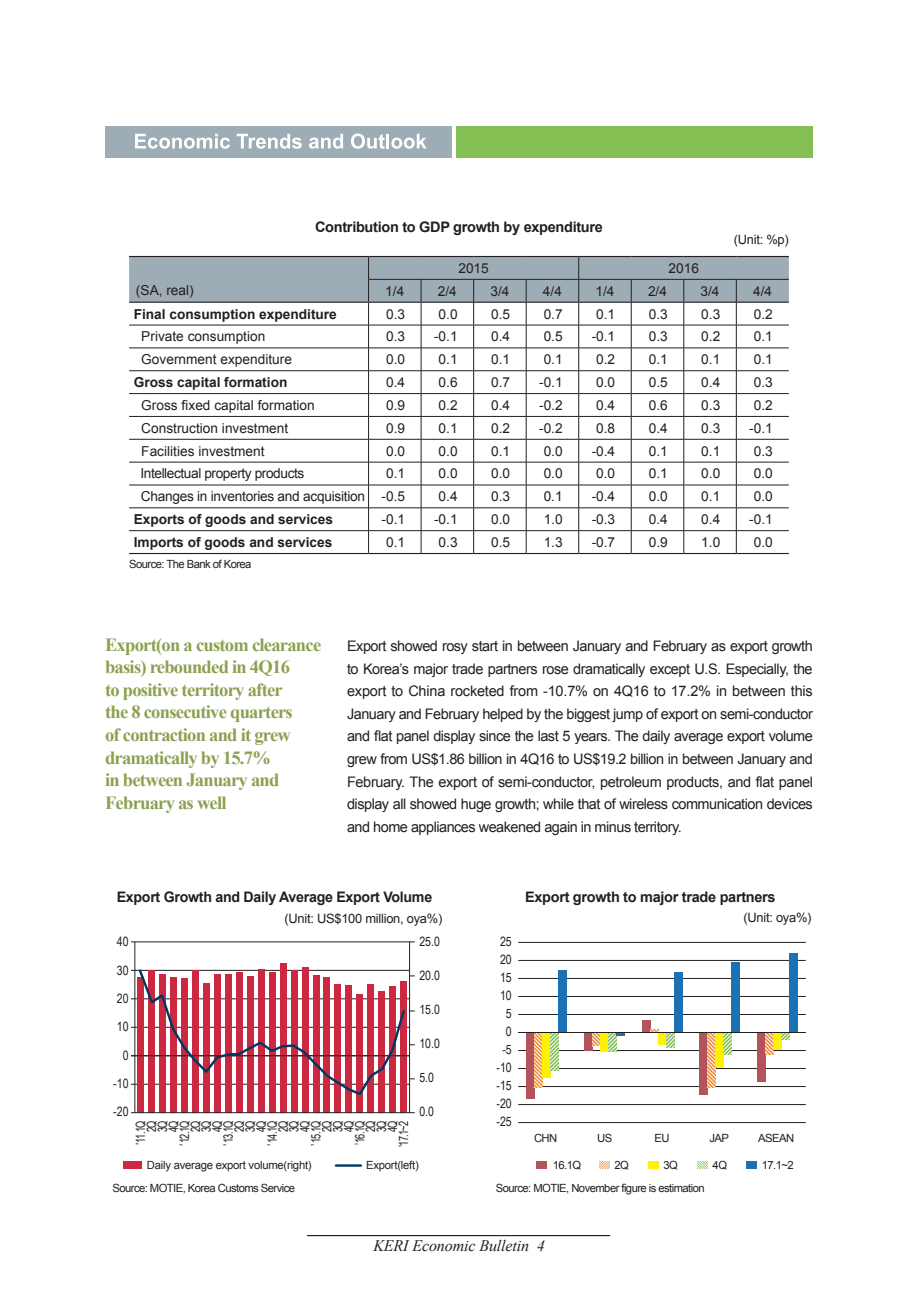  I want to click on inventories, so click(242, 496).
